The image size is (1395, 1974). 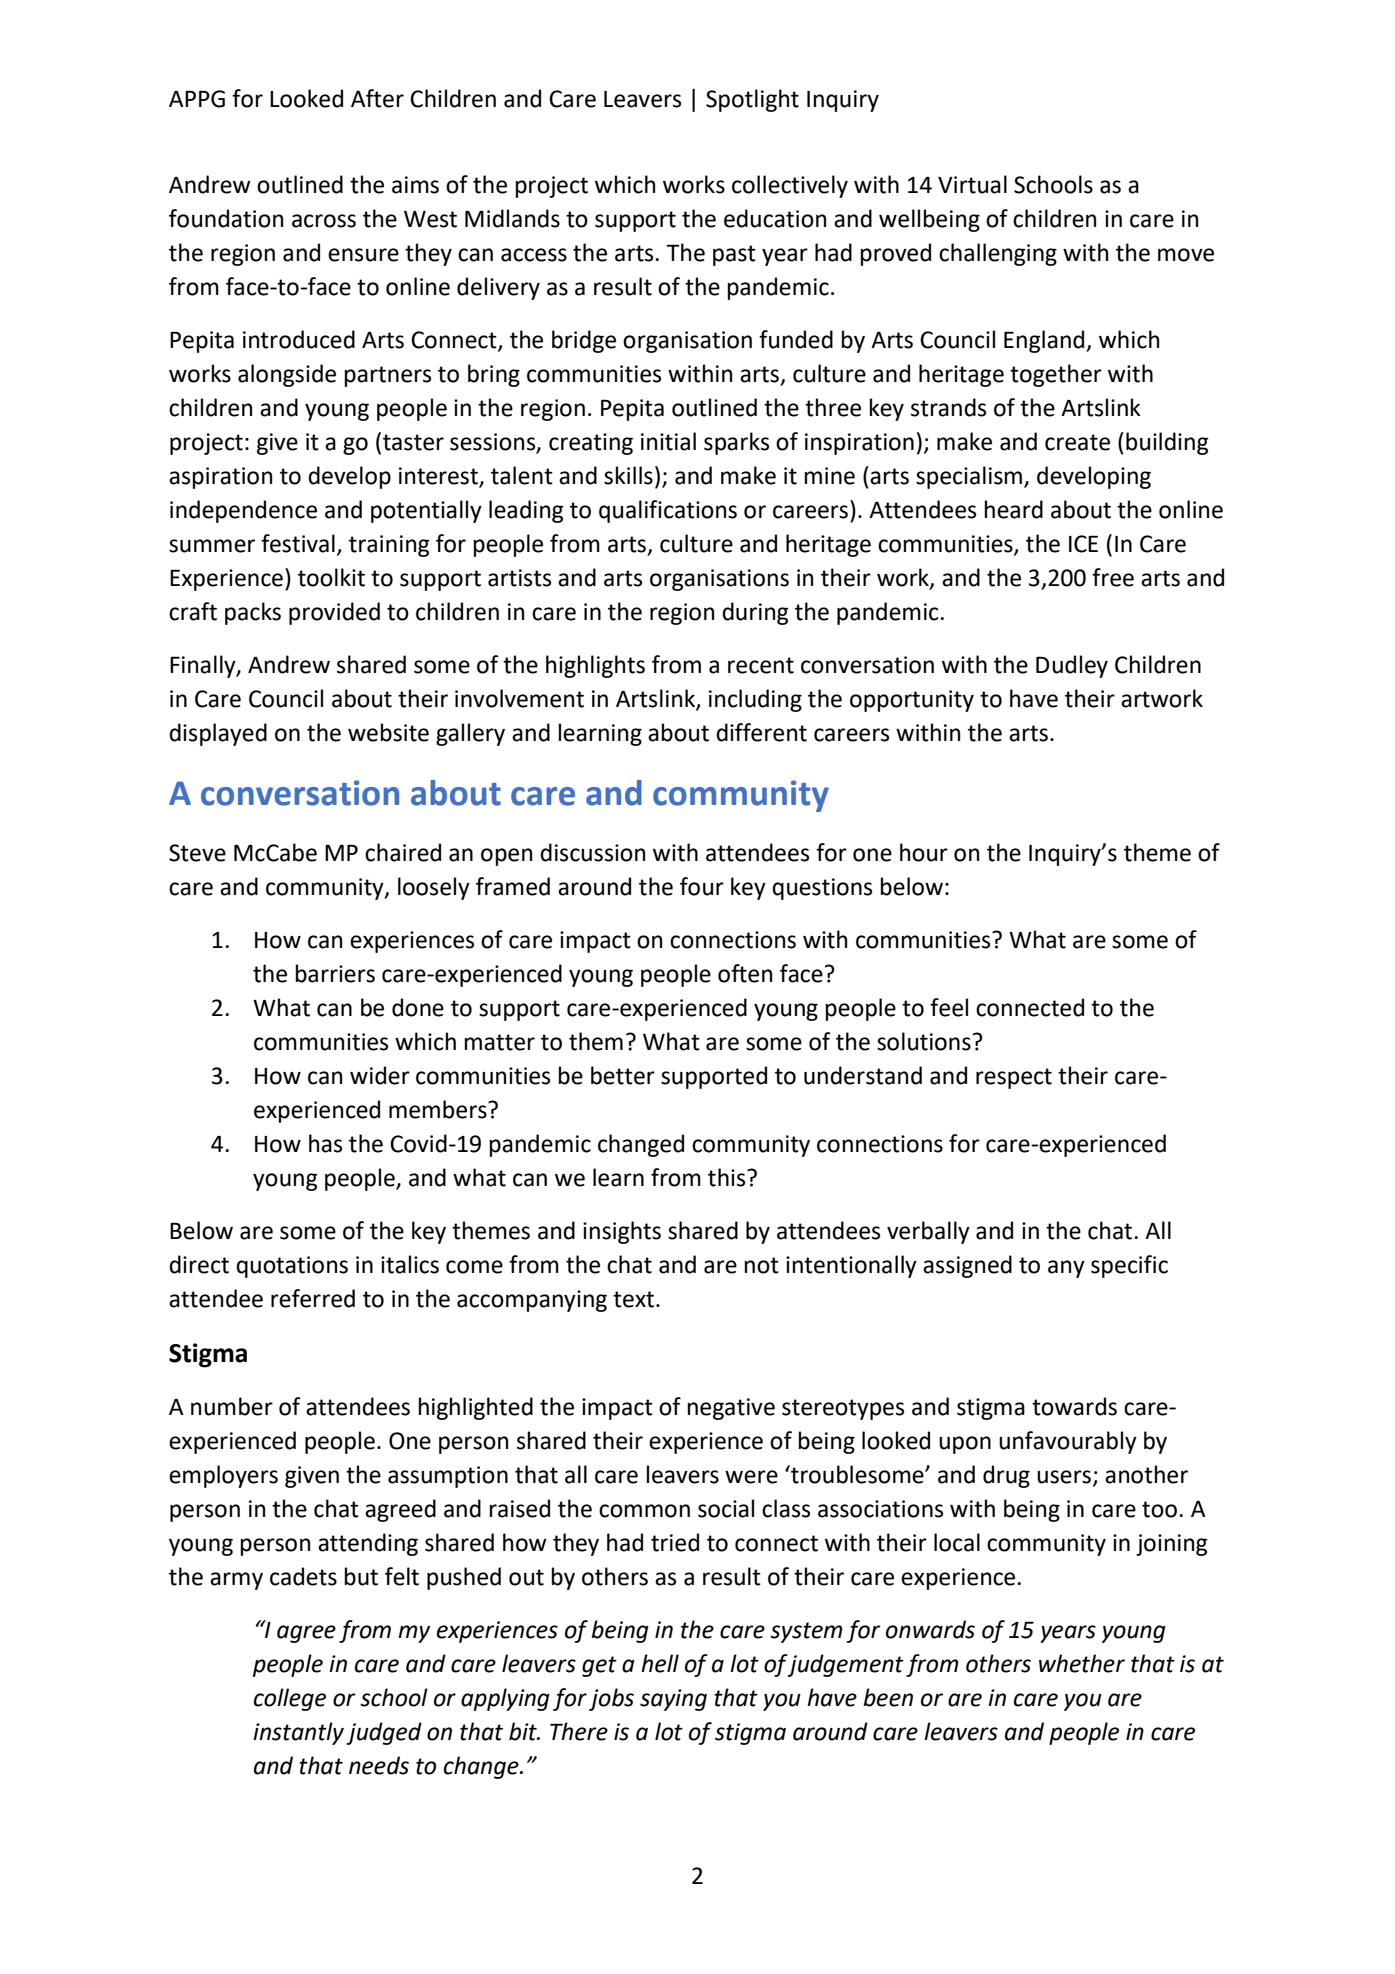 I want to click on has, so click(x=325, y=1143).
